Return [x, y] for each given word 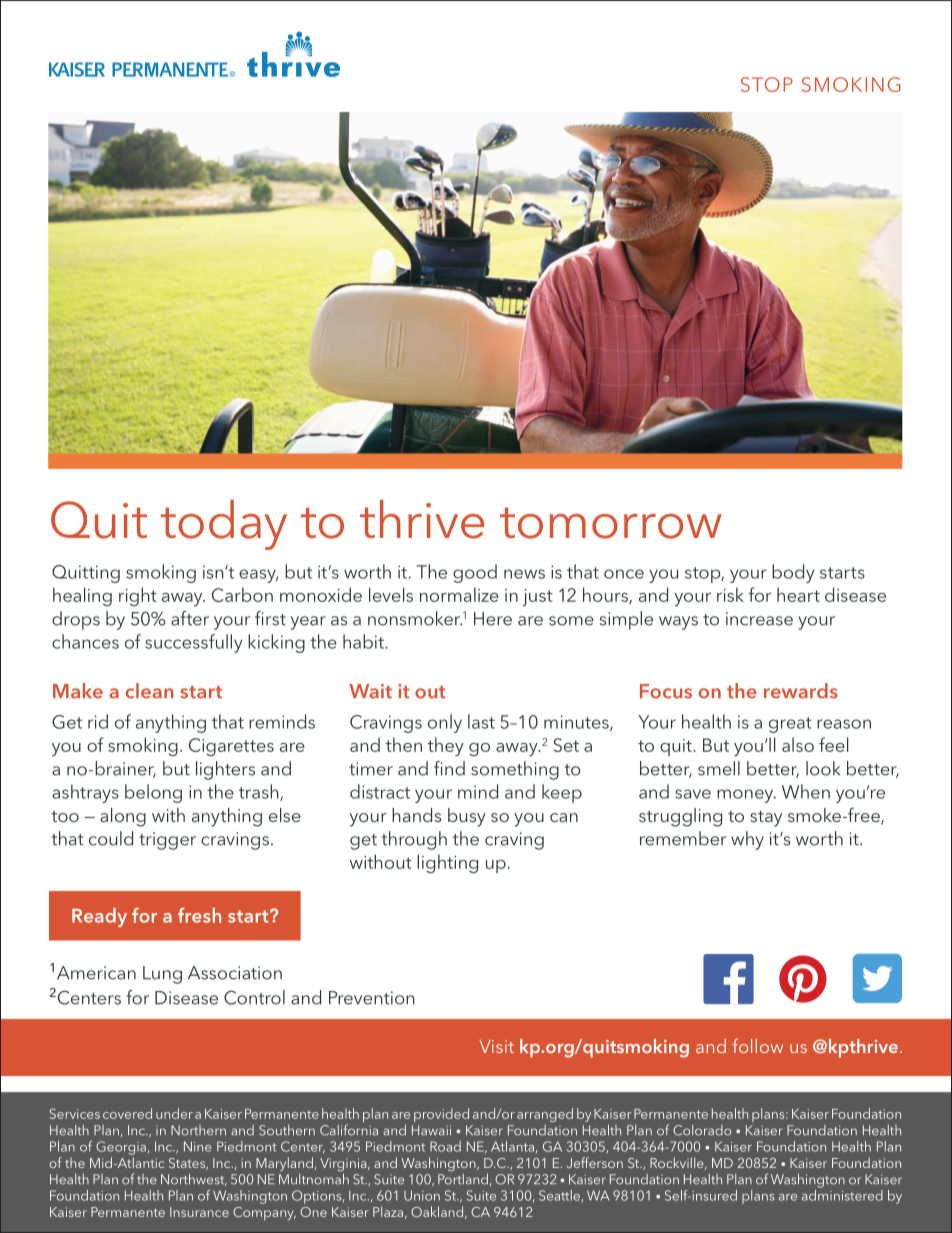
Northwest [194, 1179]
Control [254, 997]
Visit [496, 1046]
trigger [167, 841]
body [793, 573]
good [475, 573]
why [747, 840]
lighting [447, 863]
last [481, 721]
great [790, 725]
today [224, 525]
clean [150, 691]
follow [757, 1046]
